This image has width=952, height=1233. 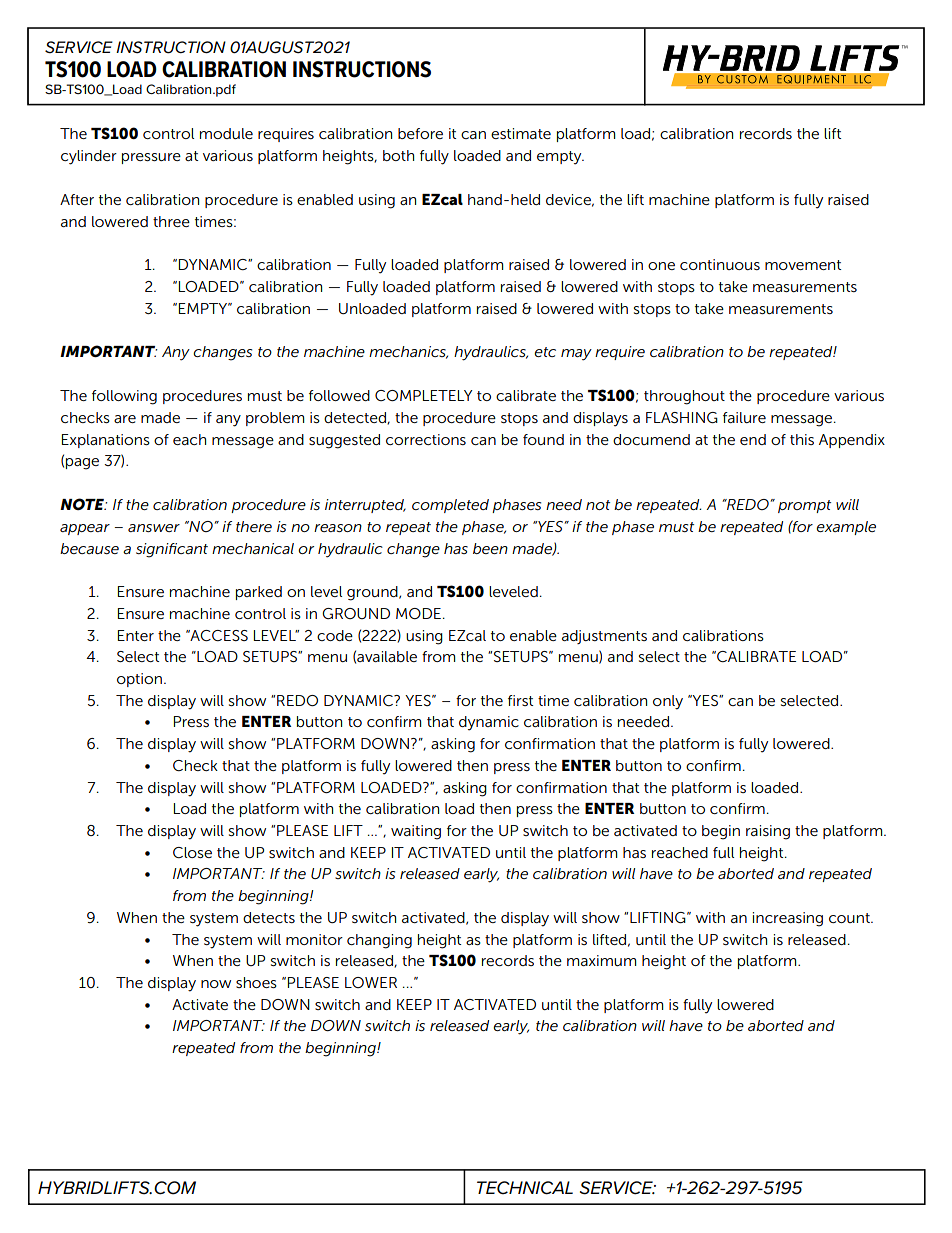 What do you see at coordinates (226, 133) in the image?
I see `module` at bounding box center [226, 133].
